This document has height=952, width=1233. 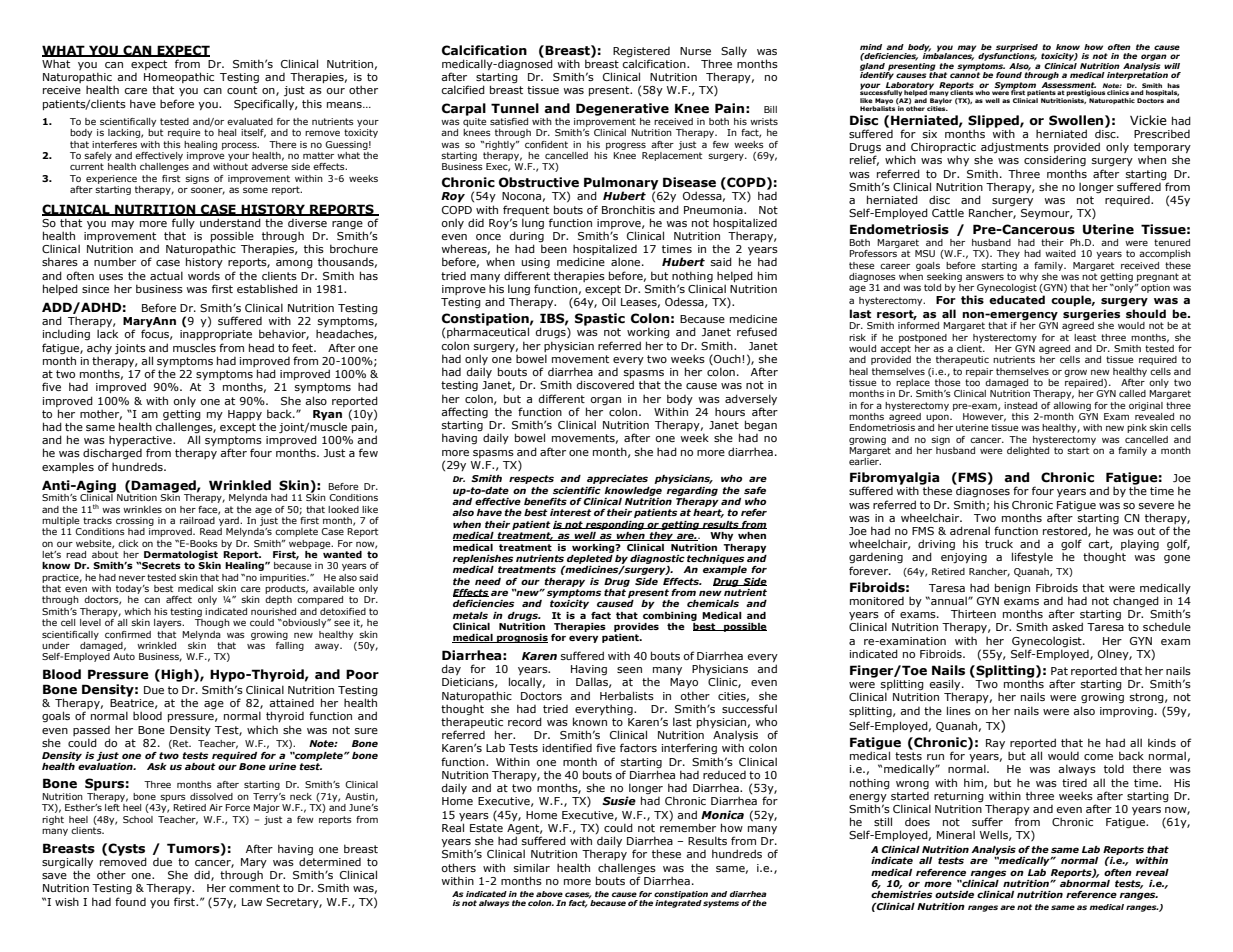 What do you see at coordinates (1068, 85) in the document?
I see `Assessment` at bounding box center [1068, 85].
